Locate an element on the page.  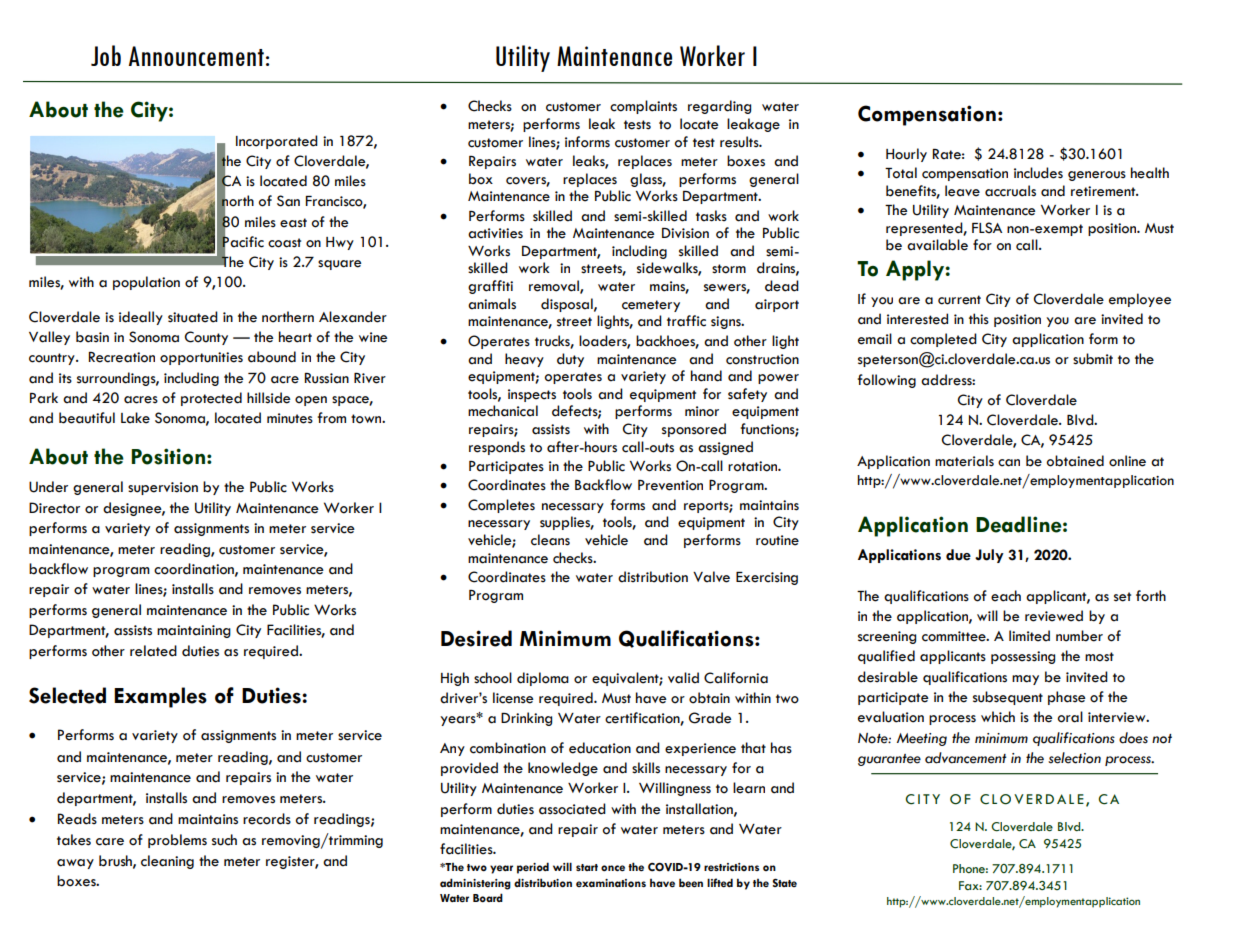
cleaning is located at coordinates (167, 862).
